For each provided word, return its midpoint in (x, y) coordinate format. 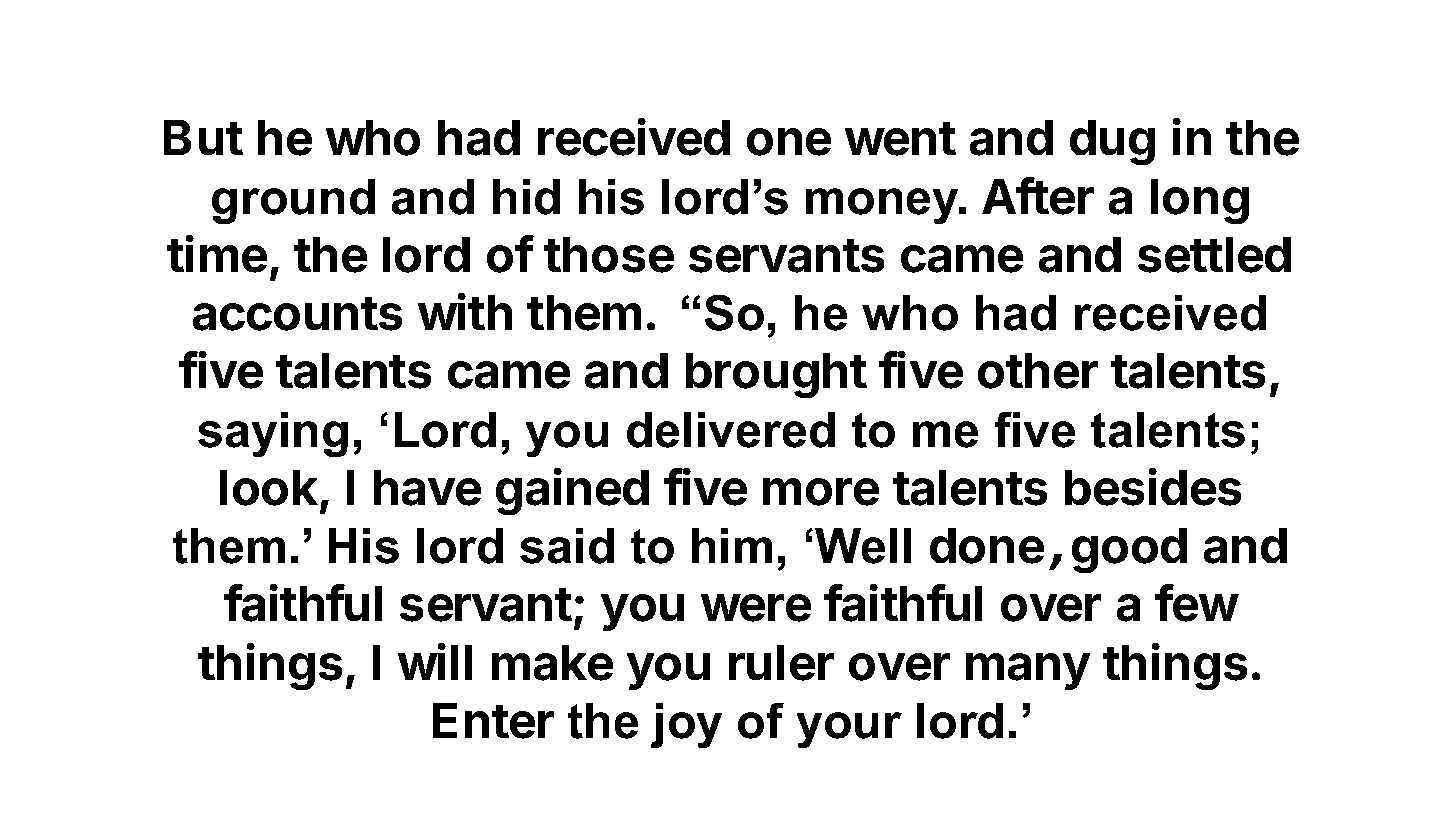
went (900, 139)
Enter (493, 721)
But (203, 137)
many (1028, 671)
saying (273, 434)
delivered (731, 430)
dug (1112, 142)
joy (686, 725)
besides (1153, 487)
